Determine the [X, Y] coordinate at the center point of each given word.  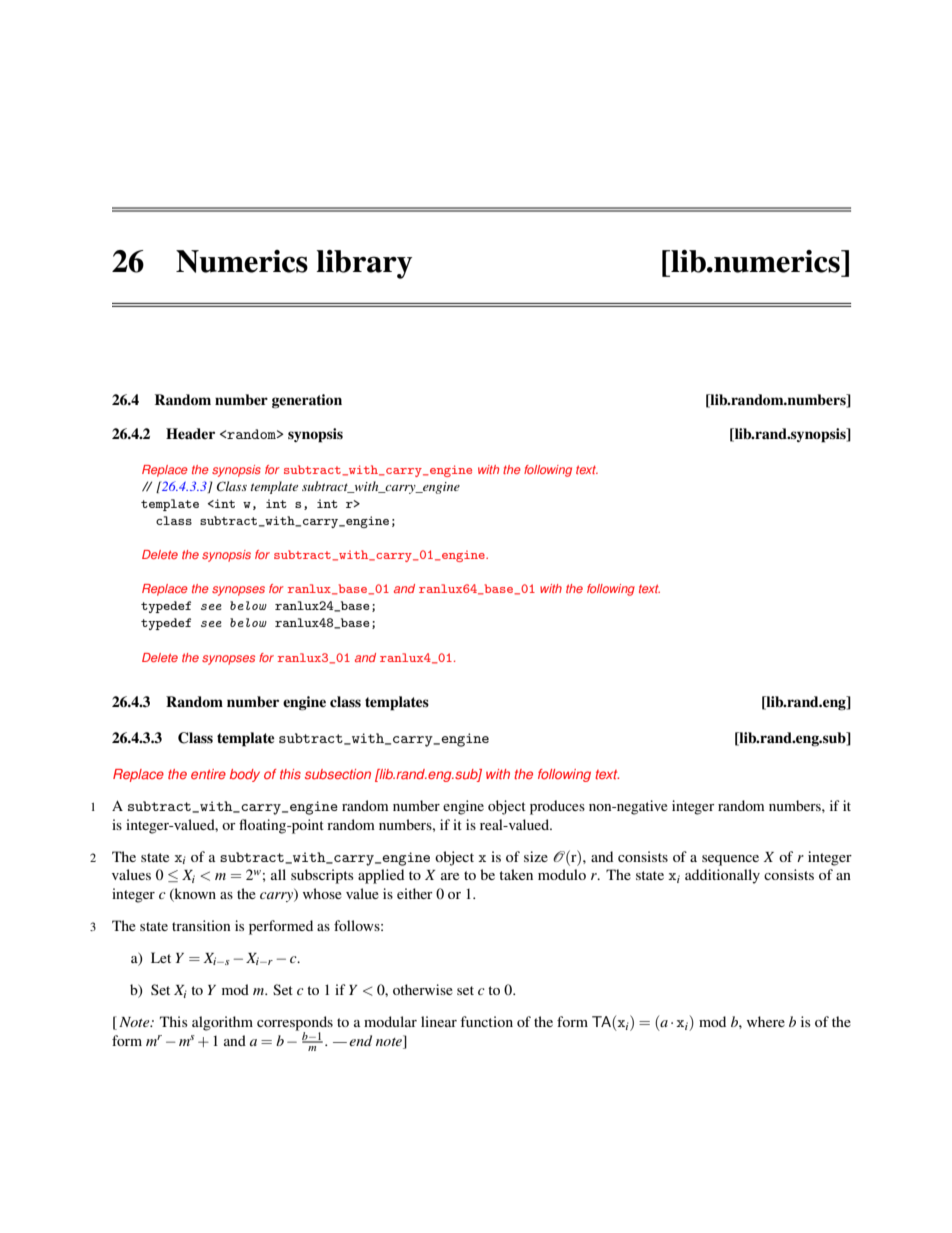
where [766, 1021]
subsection [338, 774]
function [486, 1021]
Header [190, 433]
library [364, 264]
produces [557, 807]
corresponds [295, 1024]
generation [307, 401]
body [245, 775]
